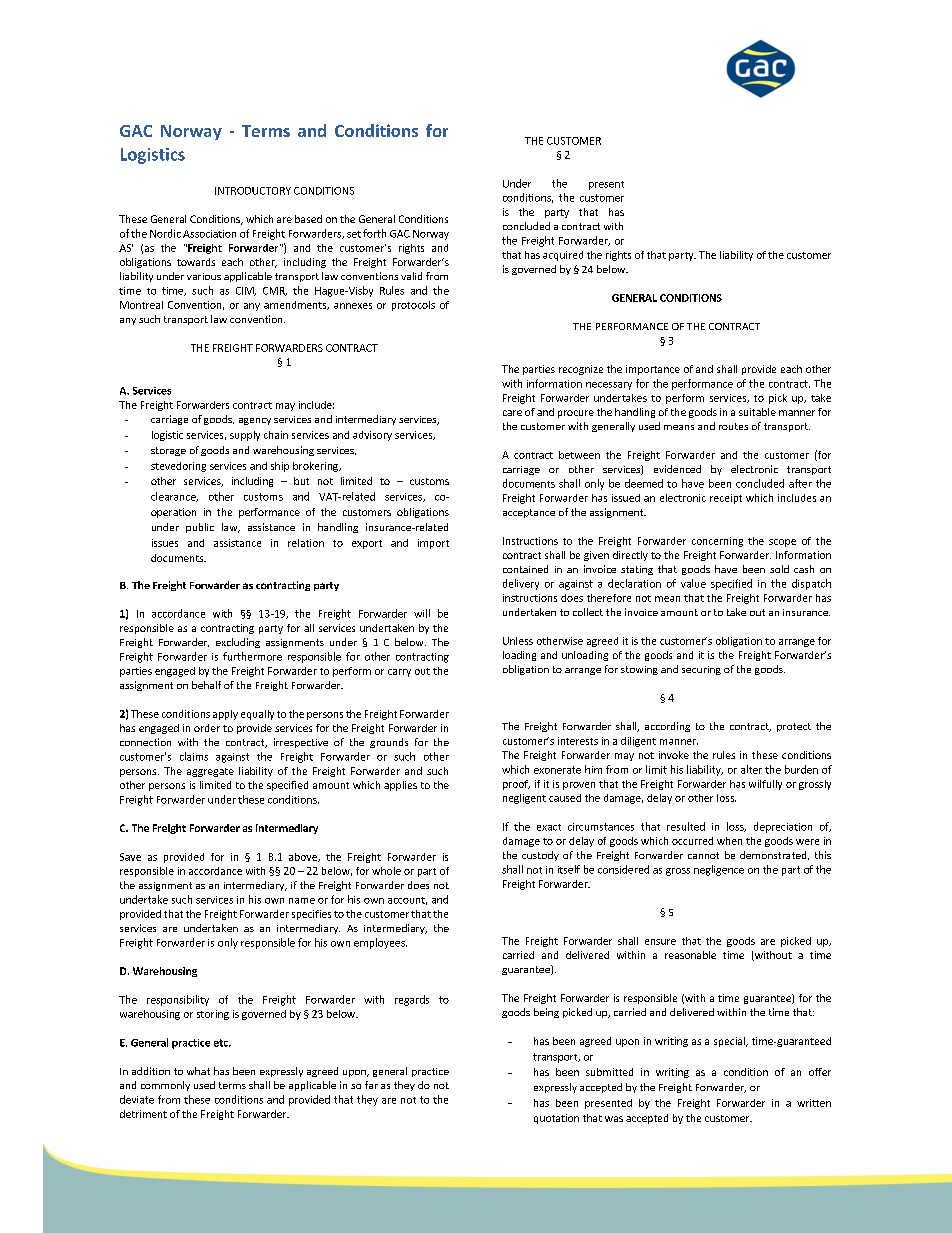 The width and height of the screenshot is (952, 1233). What do you see at coordinates (238, 643) in the screenshot?
I see `excluding` at bounding box center [238, 643].
